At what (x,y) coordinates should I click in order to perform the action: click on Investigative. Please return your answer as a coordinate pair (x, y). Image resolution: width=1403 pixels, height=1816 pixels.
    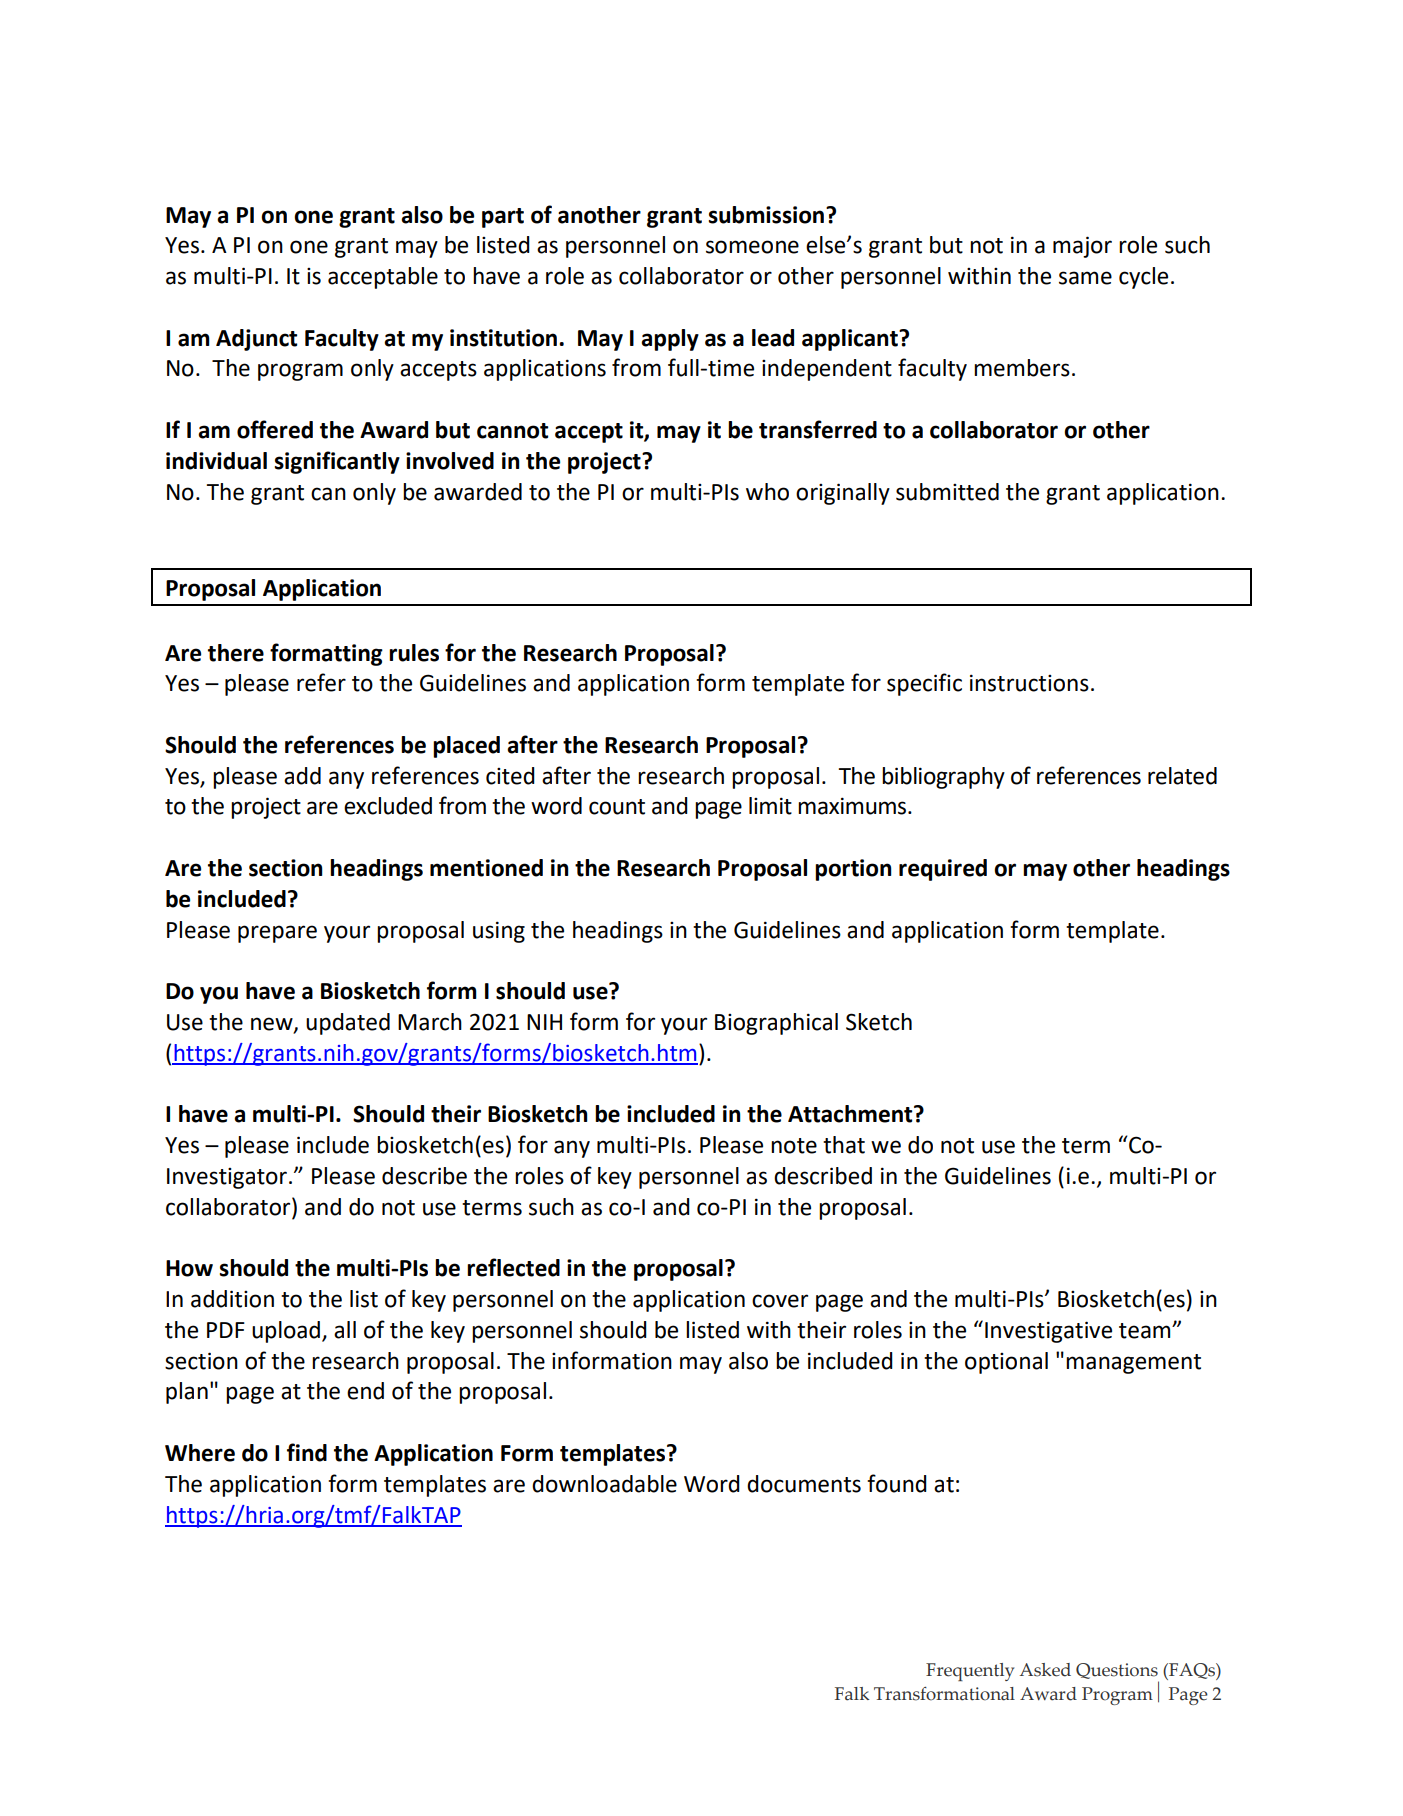
    Looking at the image, I should click on (1048, 1332).
